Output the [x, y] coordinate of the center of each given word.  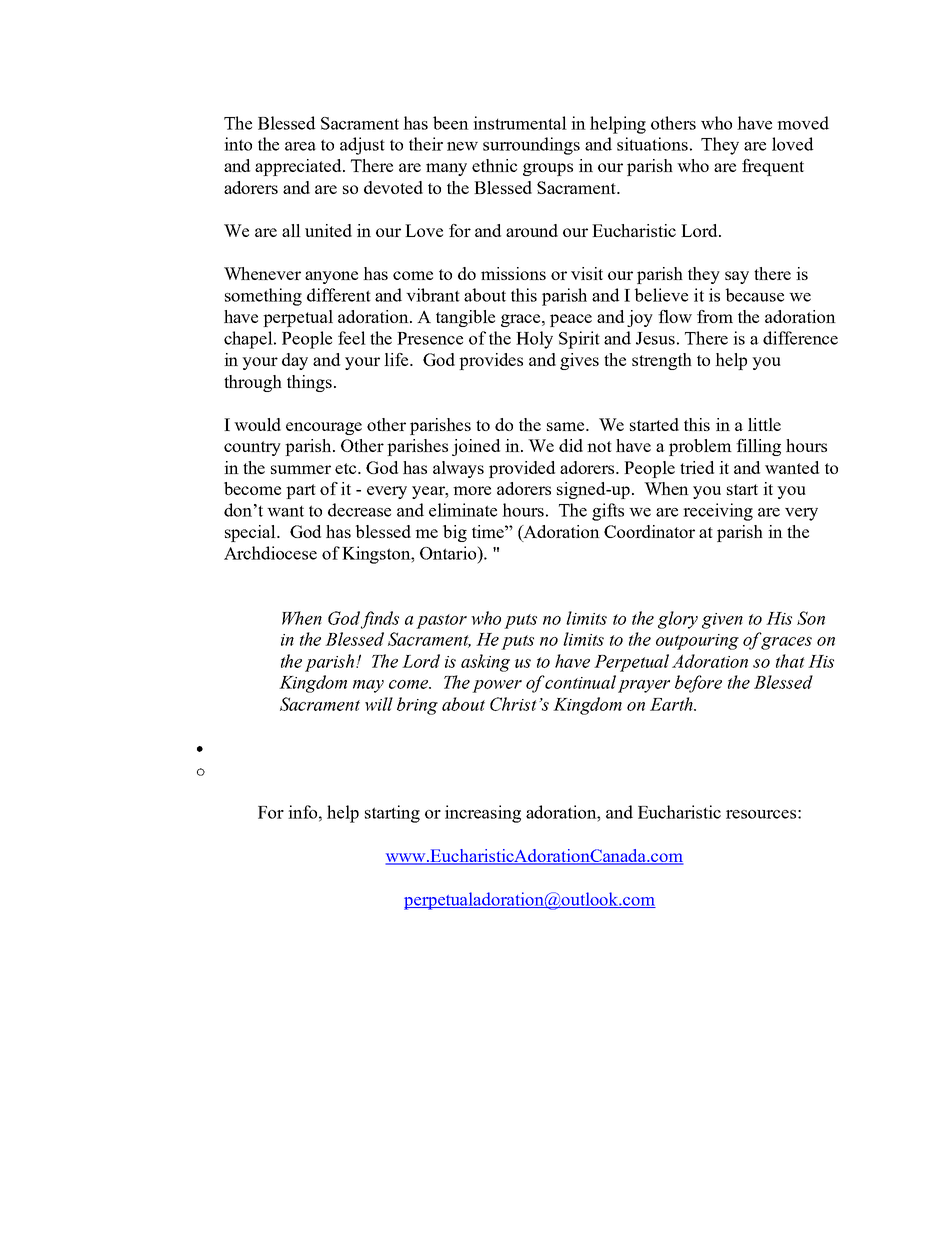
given [722, 621]
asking [485, 663]
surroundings [531, 146]
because [755, 295]
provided [522, 469]
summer [301, 469]
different [339, 295]
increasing [483, 814]
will [379, 704]
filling [758, 447]
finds [380, 620]
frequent [773, 167]
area [300, 146]
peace [571, 320]
